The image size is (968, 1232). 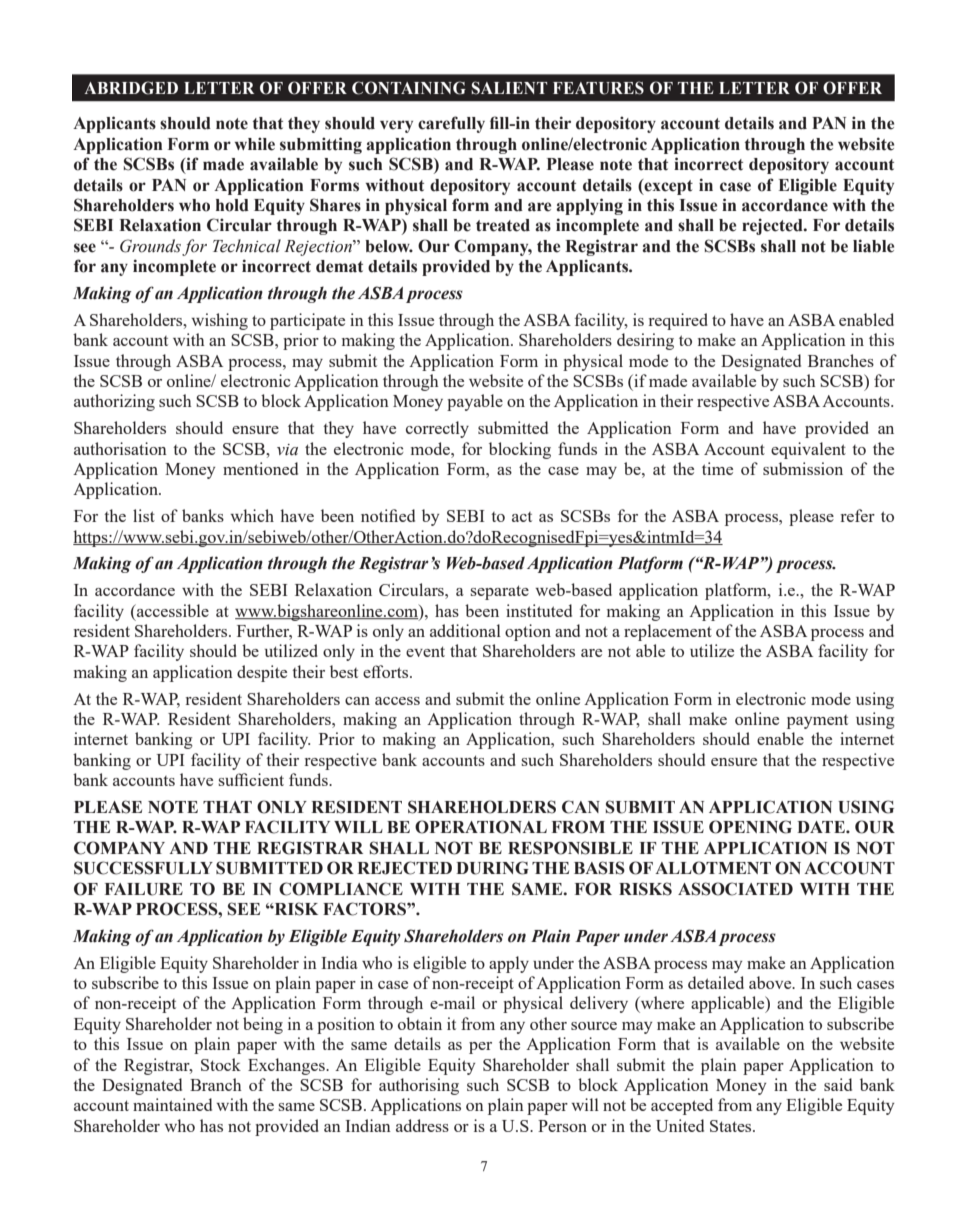 What do you see at coordinates (668, 632) in the document?
I see `replacement` at bounding box center [668, 632].
